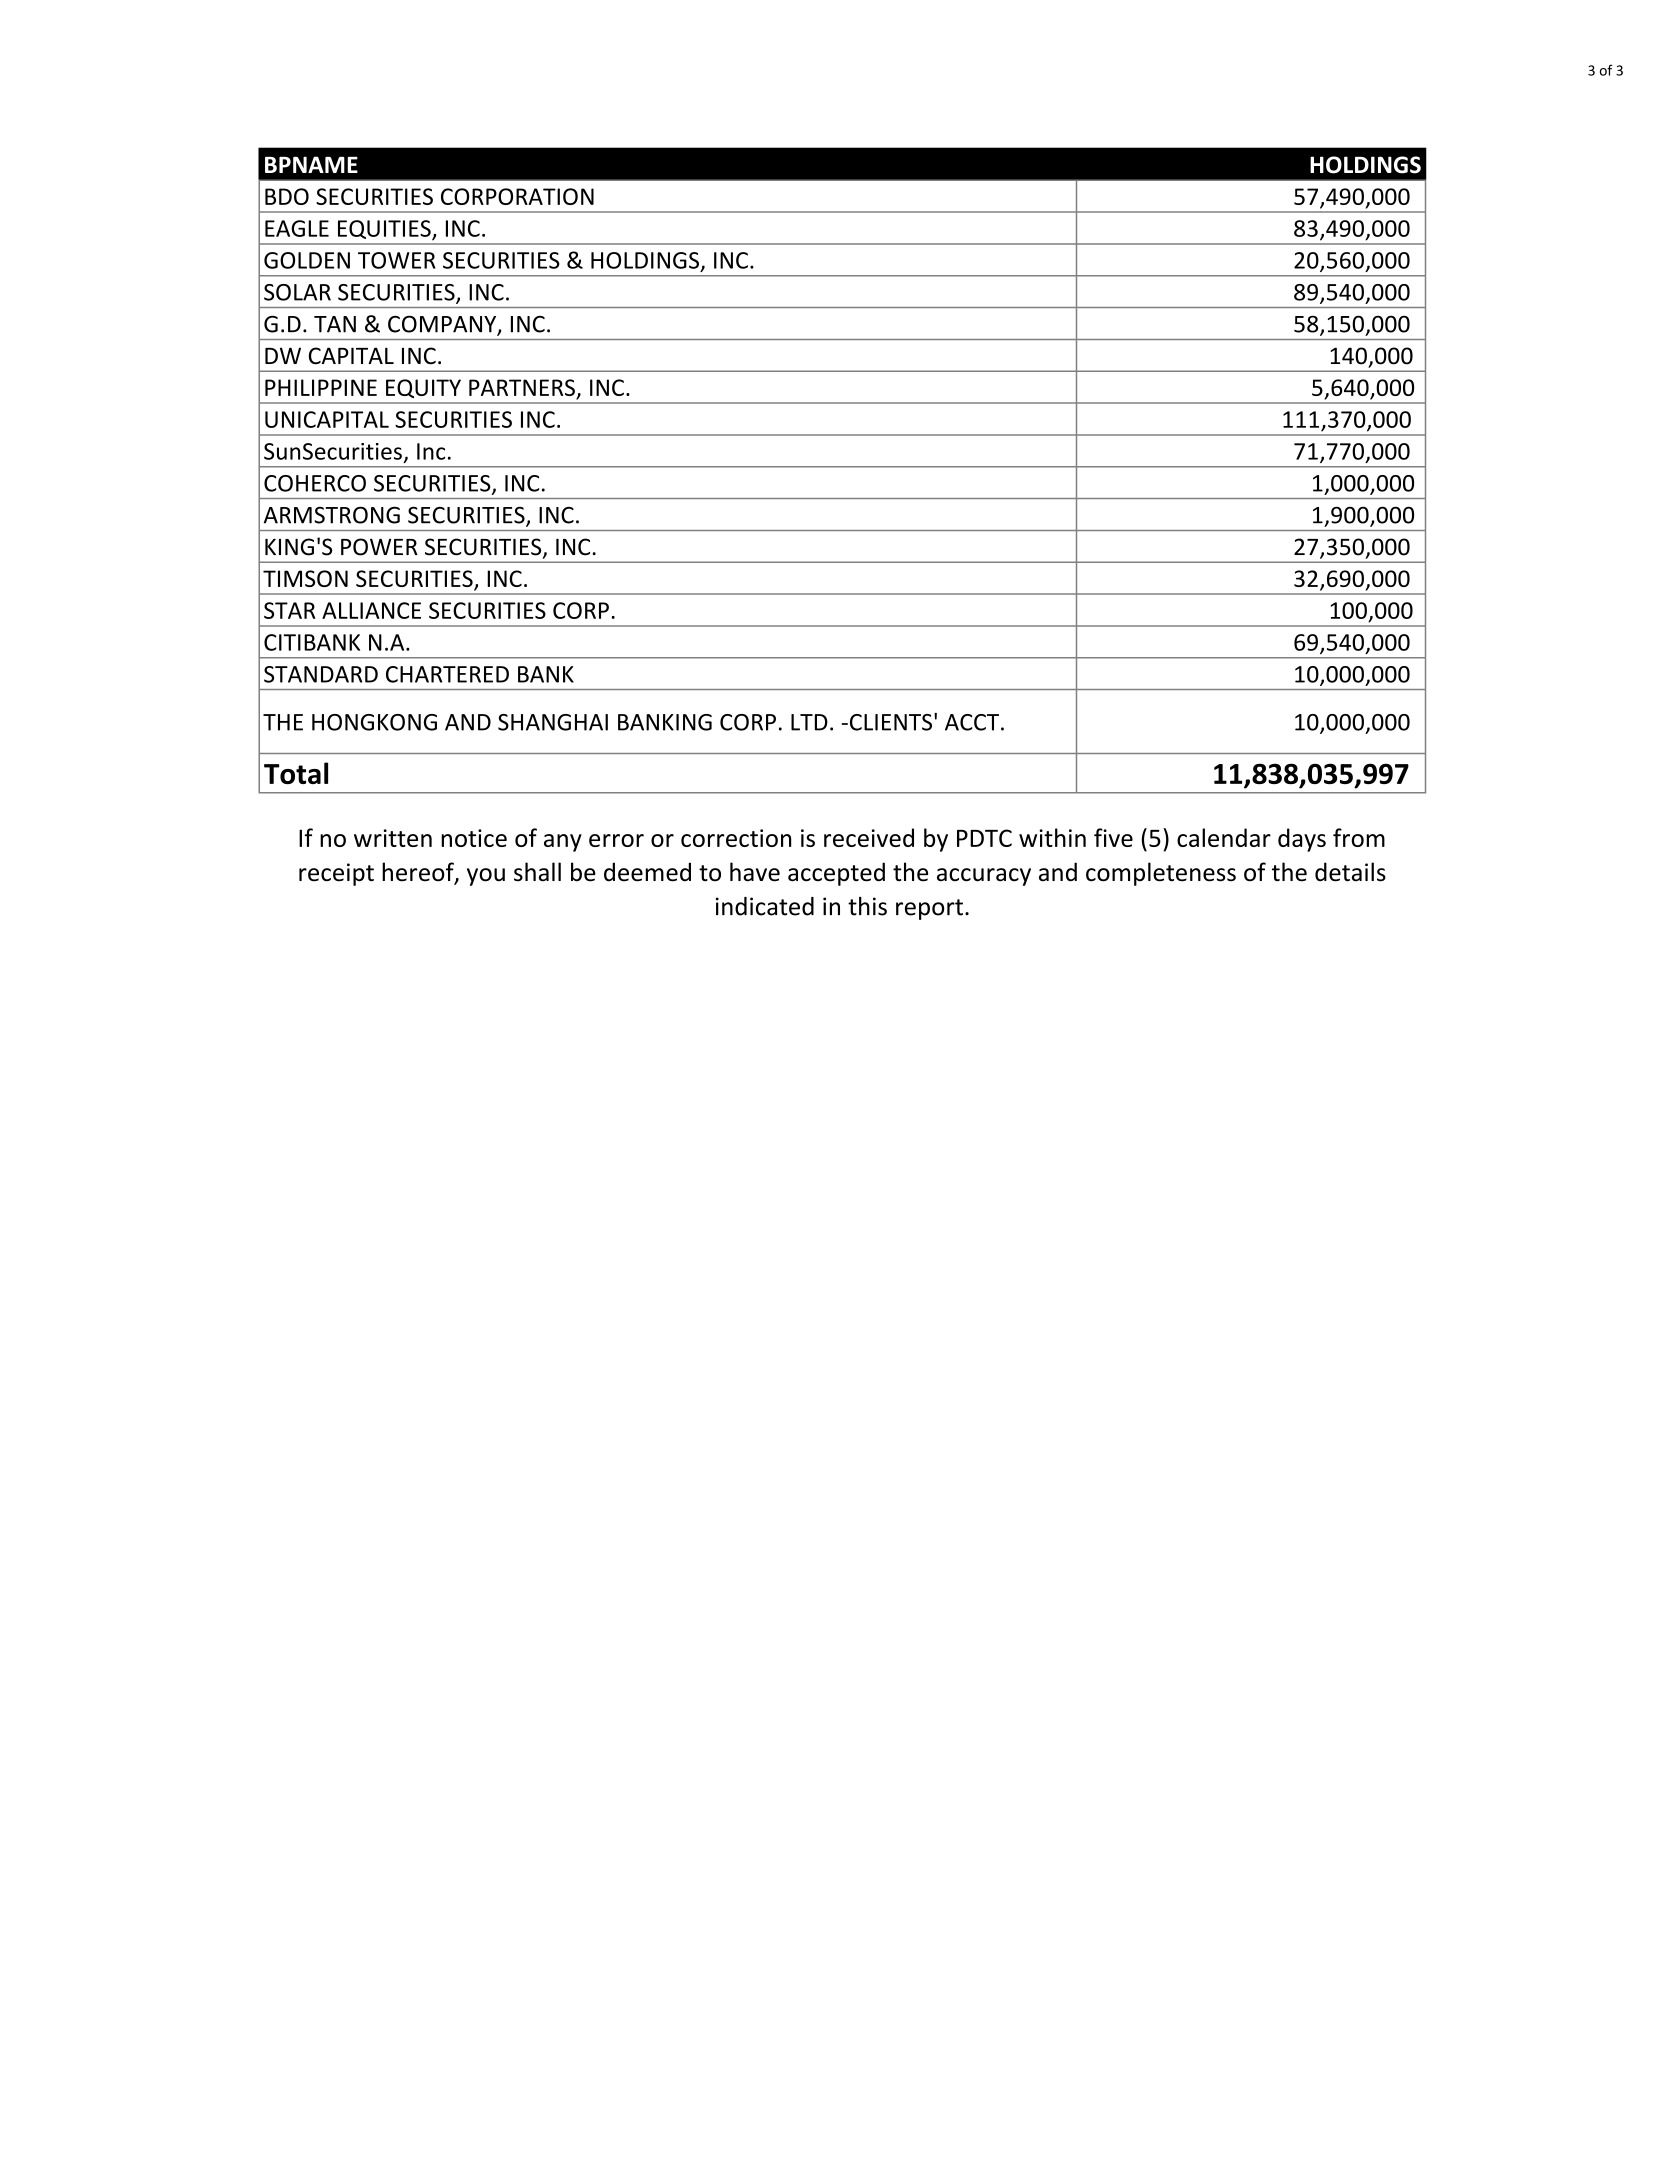 The height and width of the page is (2166, 1674). I want to click on POWER, so click(379, 547).
